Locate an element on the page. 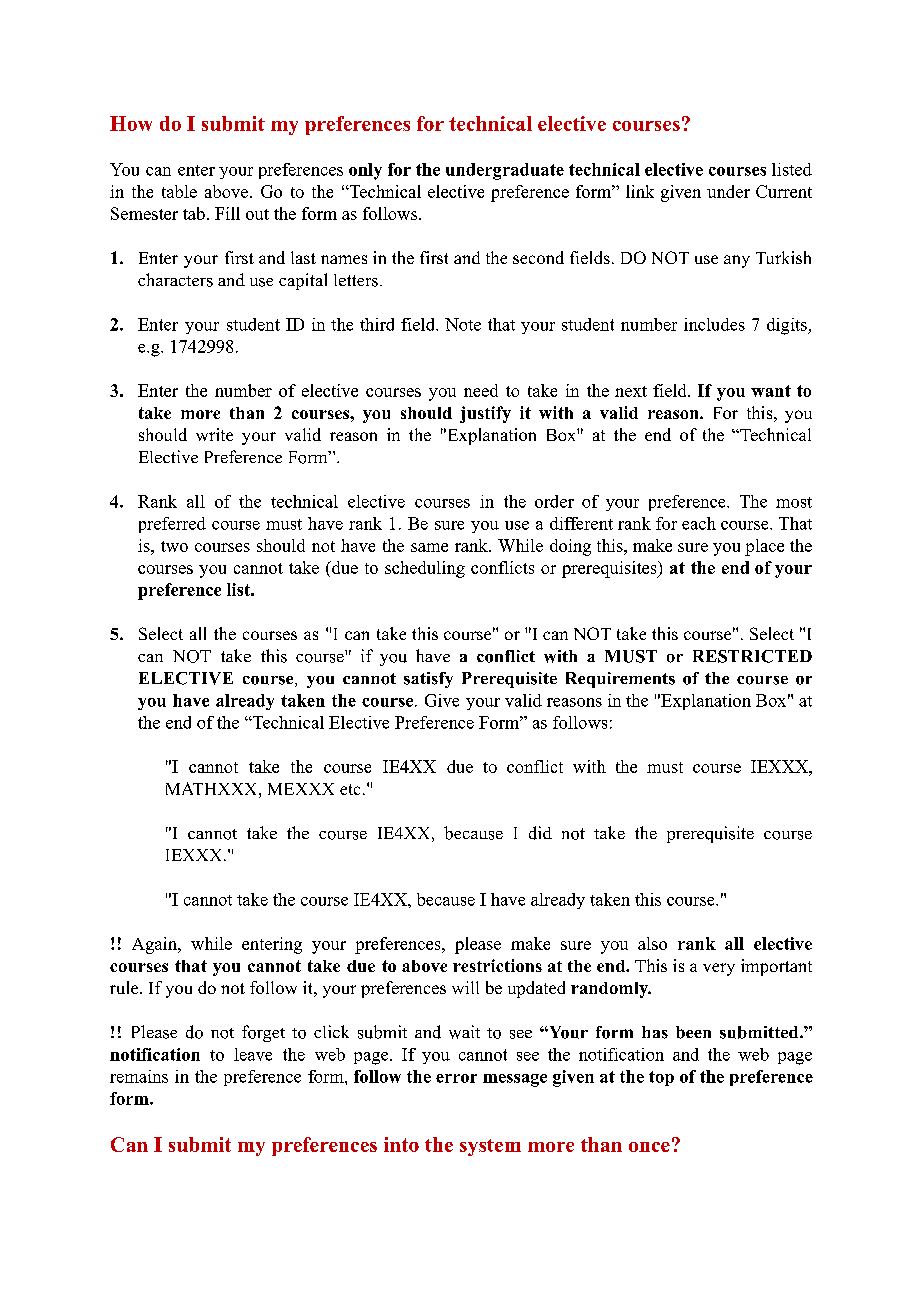 This page has width=924, height=1307. top is located at coordinates (661, 1078).
